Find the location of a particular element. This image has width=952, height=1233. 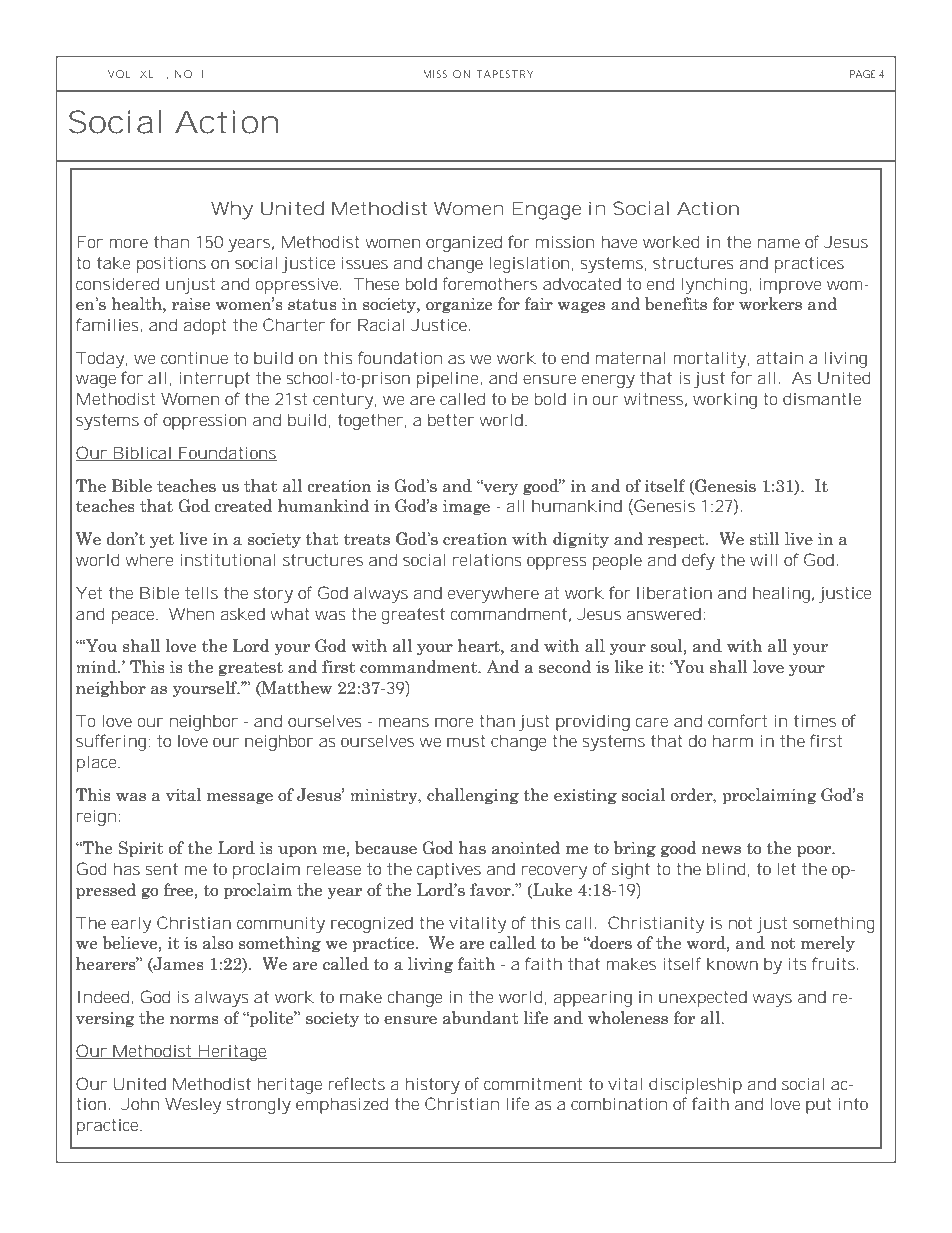

Biblical is located at coordinates (142, 453).
